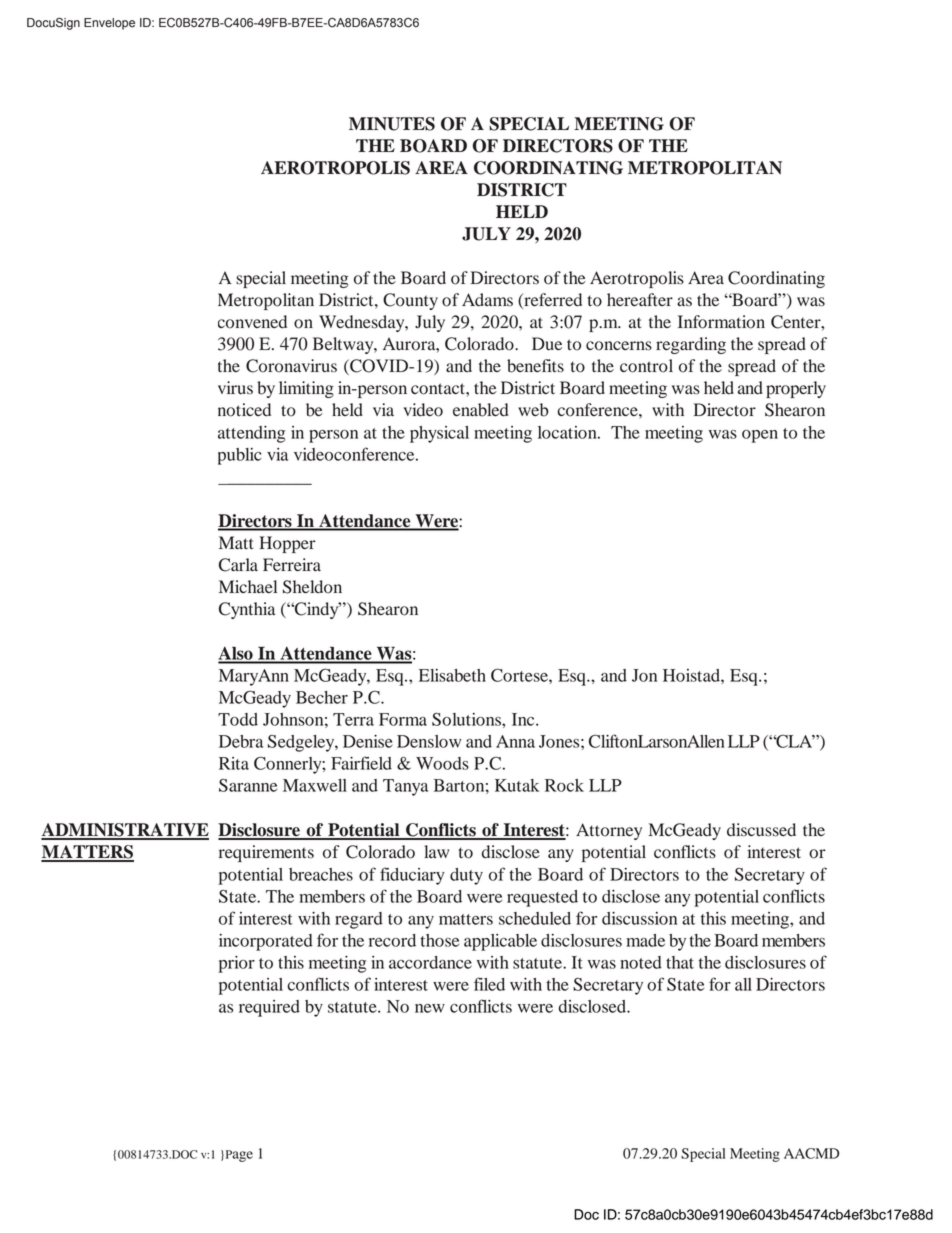 This screenshot has height=1233, width=952. What do you see at coordinates (452, 675) in the screenshot?
I see `Elisabeth` at bounding box center [452, 675].
